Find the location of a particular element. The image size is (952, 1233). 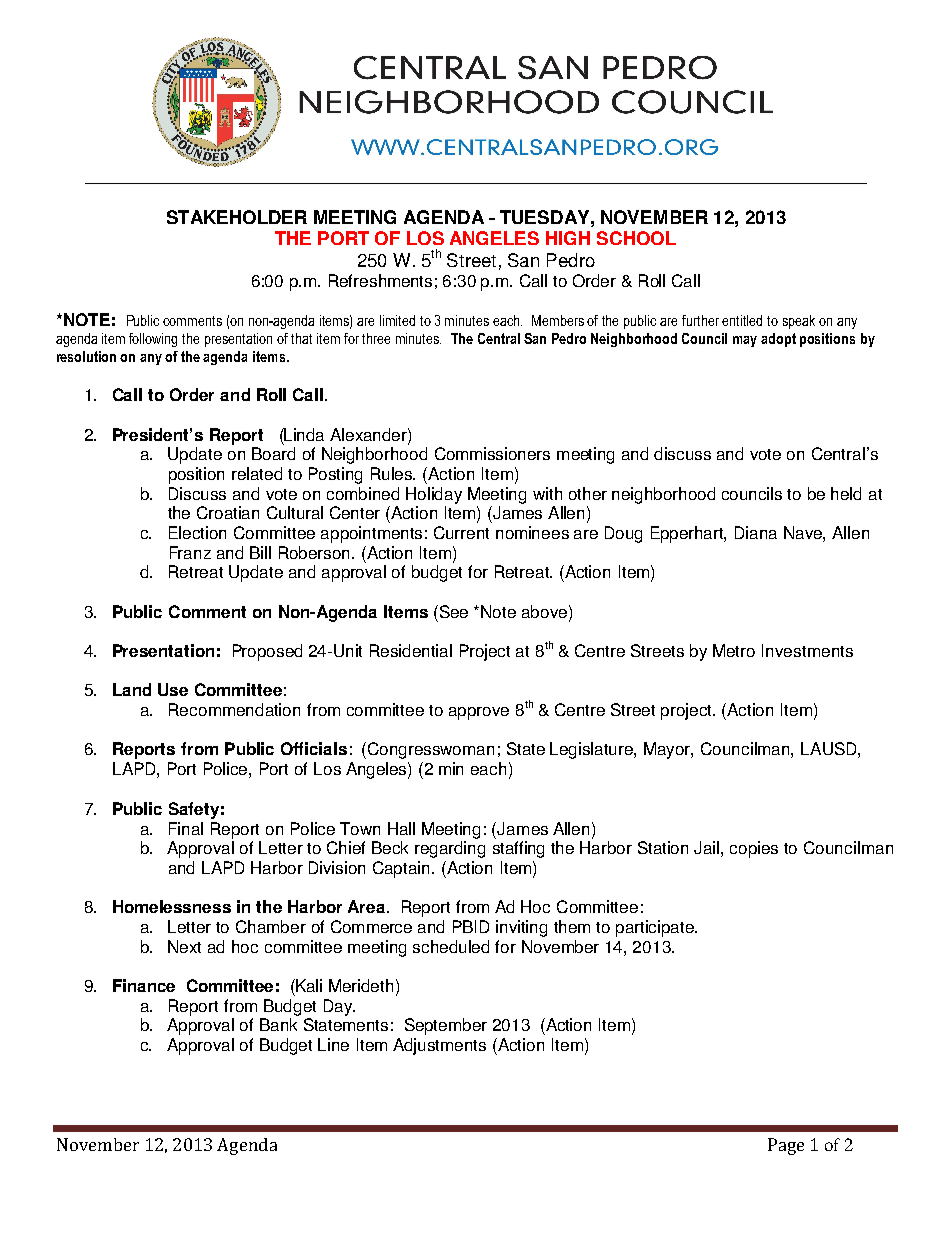

Metro is located at coordinates (734, 650).
